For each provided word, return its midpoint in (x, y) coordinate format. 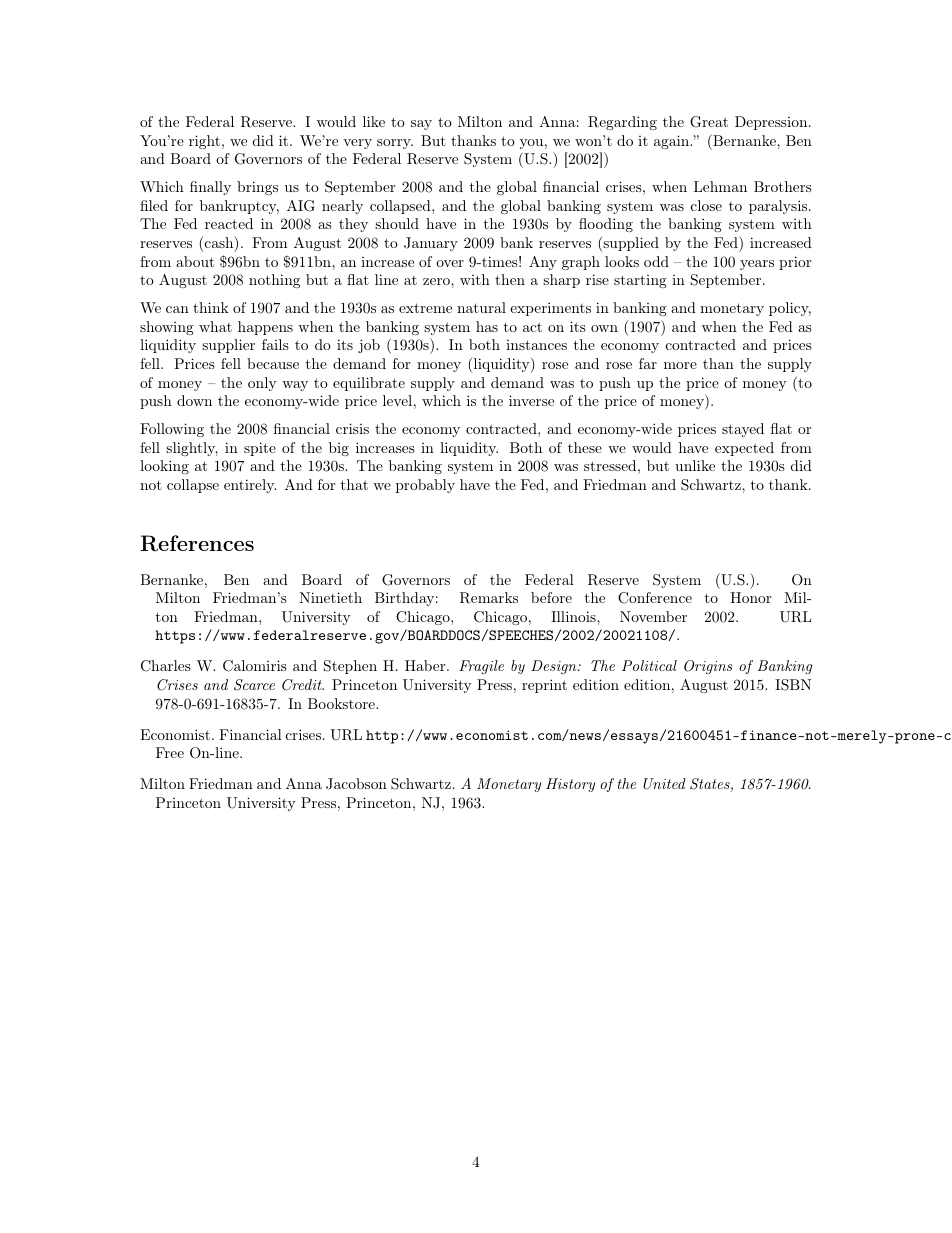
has (487, 326)
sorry (395, 144)
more (680, 365)
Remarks (489, 598)
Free (170, 752)
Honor (750, 597)
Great (709, 122)
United (664, 784)
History (570, 785)
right (204, 142)
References (197, 543)
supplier (228, 346)
